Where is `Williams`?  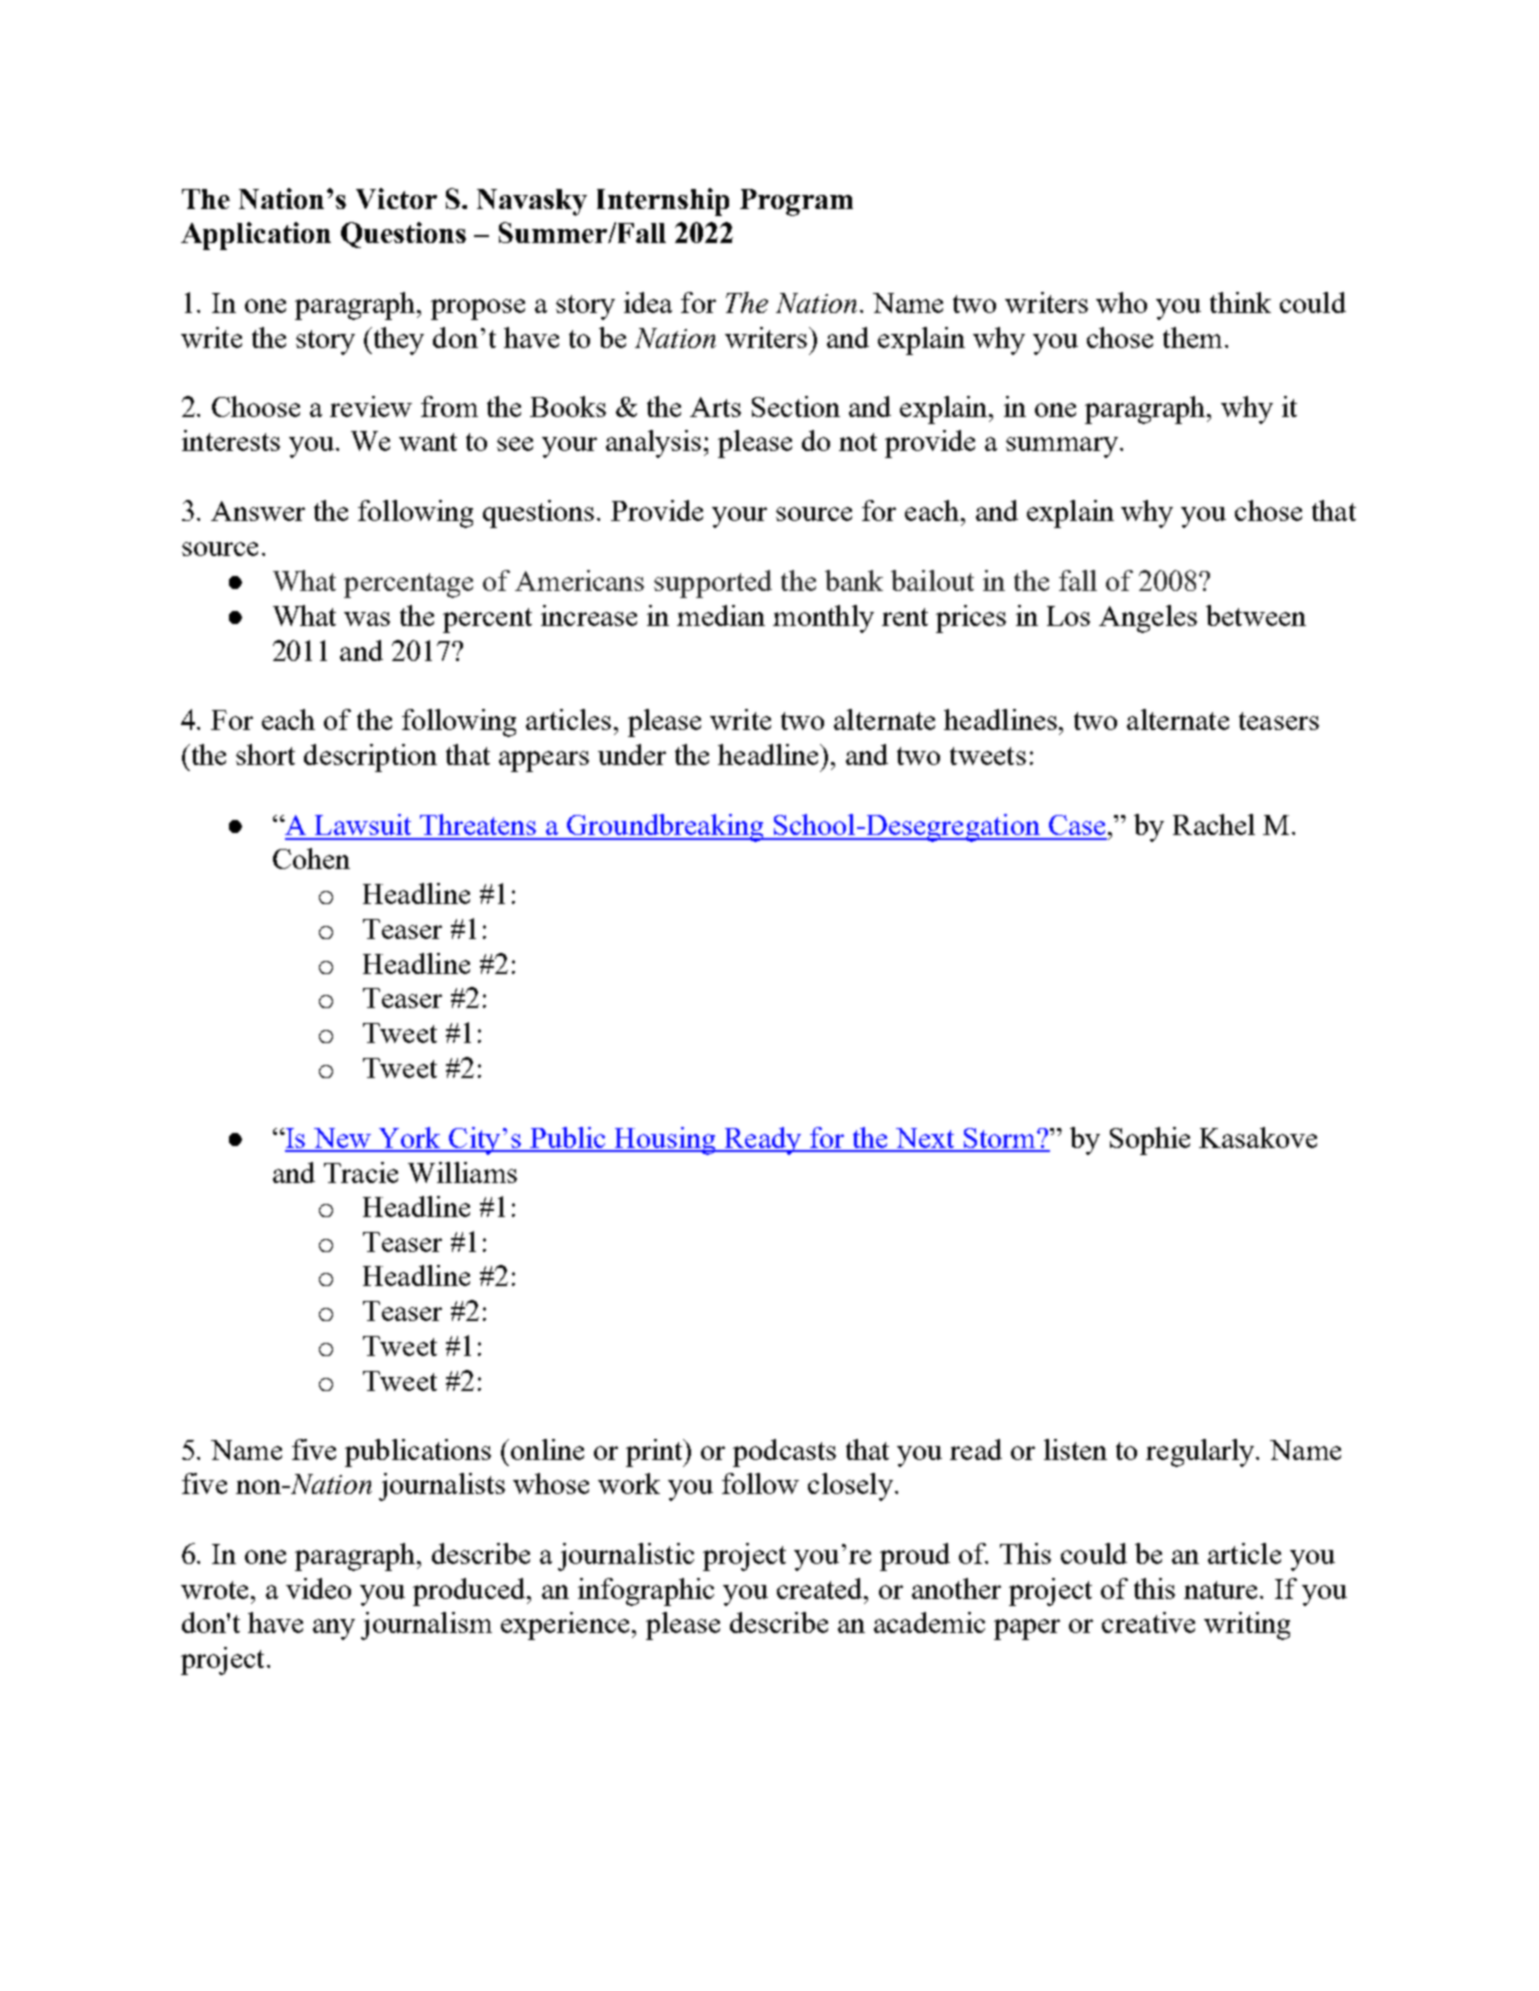 Williams is located at coordinates (462, 1172).
